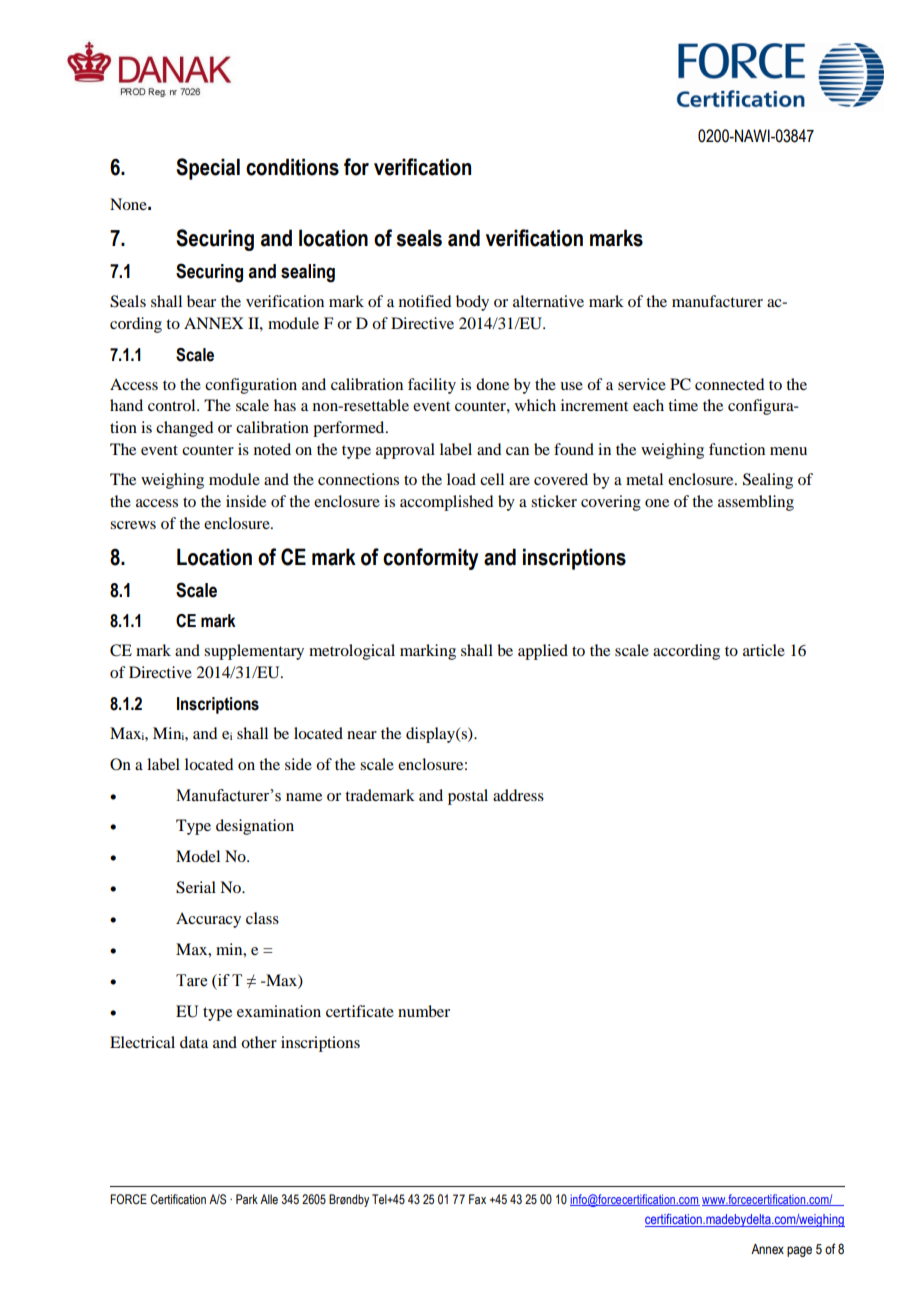  I want to click on Tare, so click(191, 980).
